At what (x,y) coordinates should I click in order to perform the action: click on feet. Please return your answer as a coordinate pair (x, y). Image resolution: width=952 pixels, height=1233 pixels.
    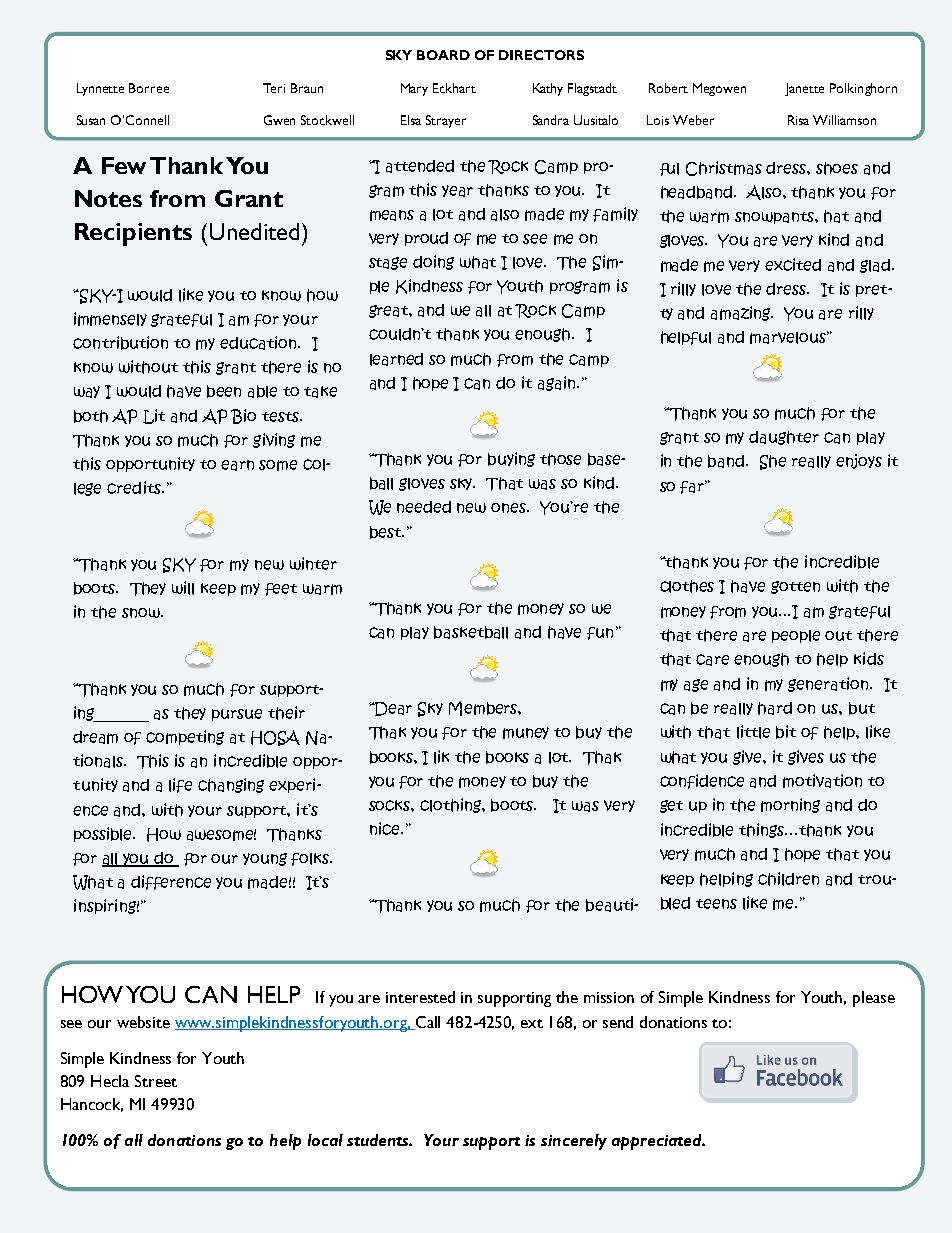
    Looking at the image, I should click on (281, 589).
